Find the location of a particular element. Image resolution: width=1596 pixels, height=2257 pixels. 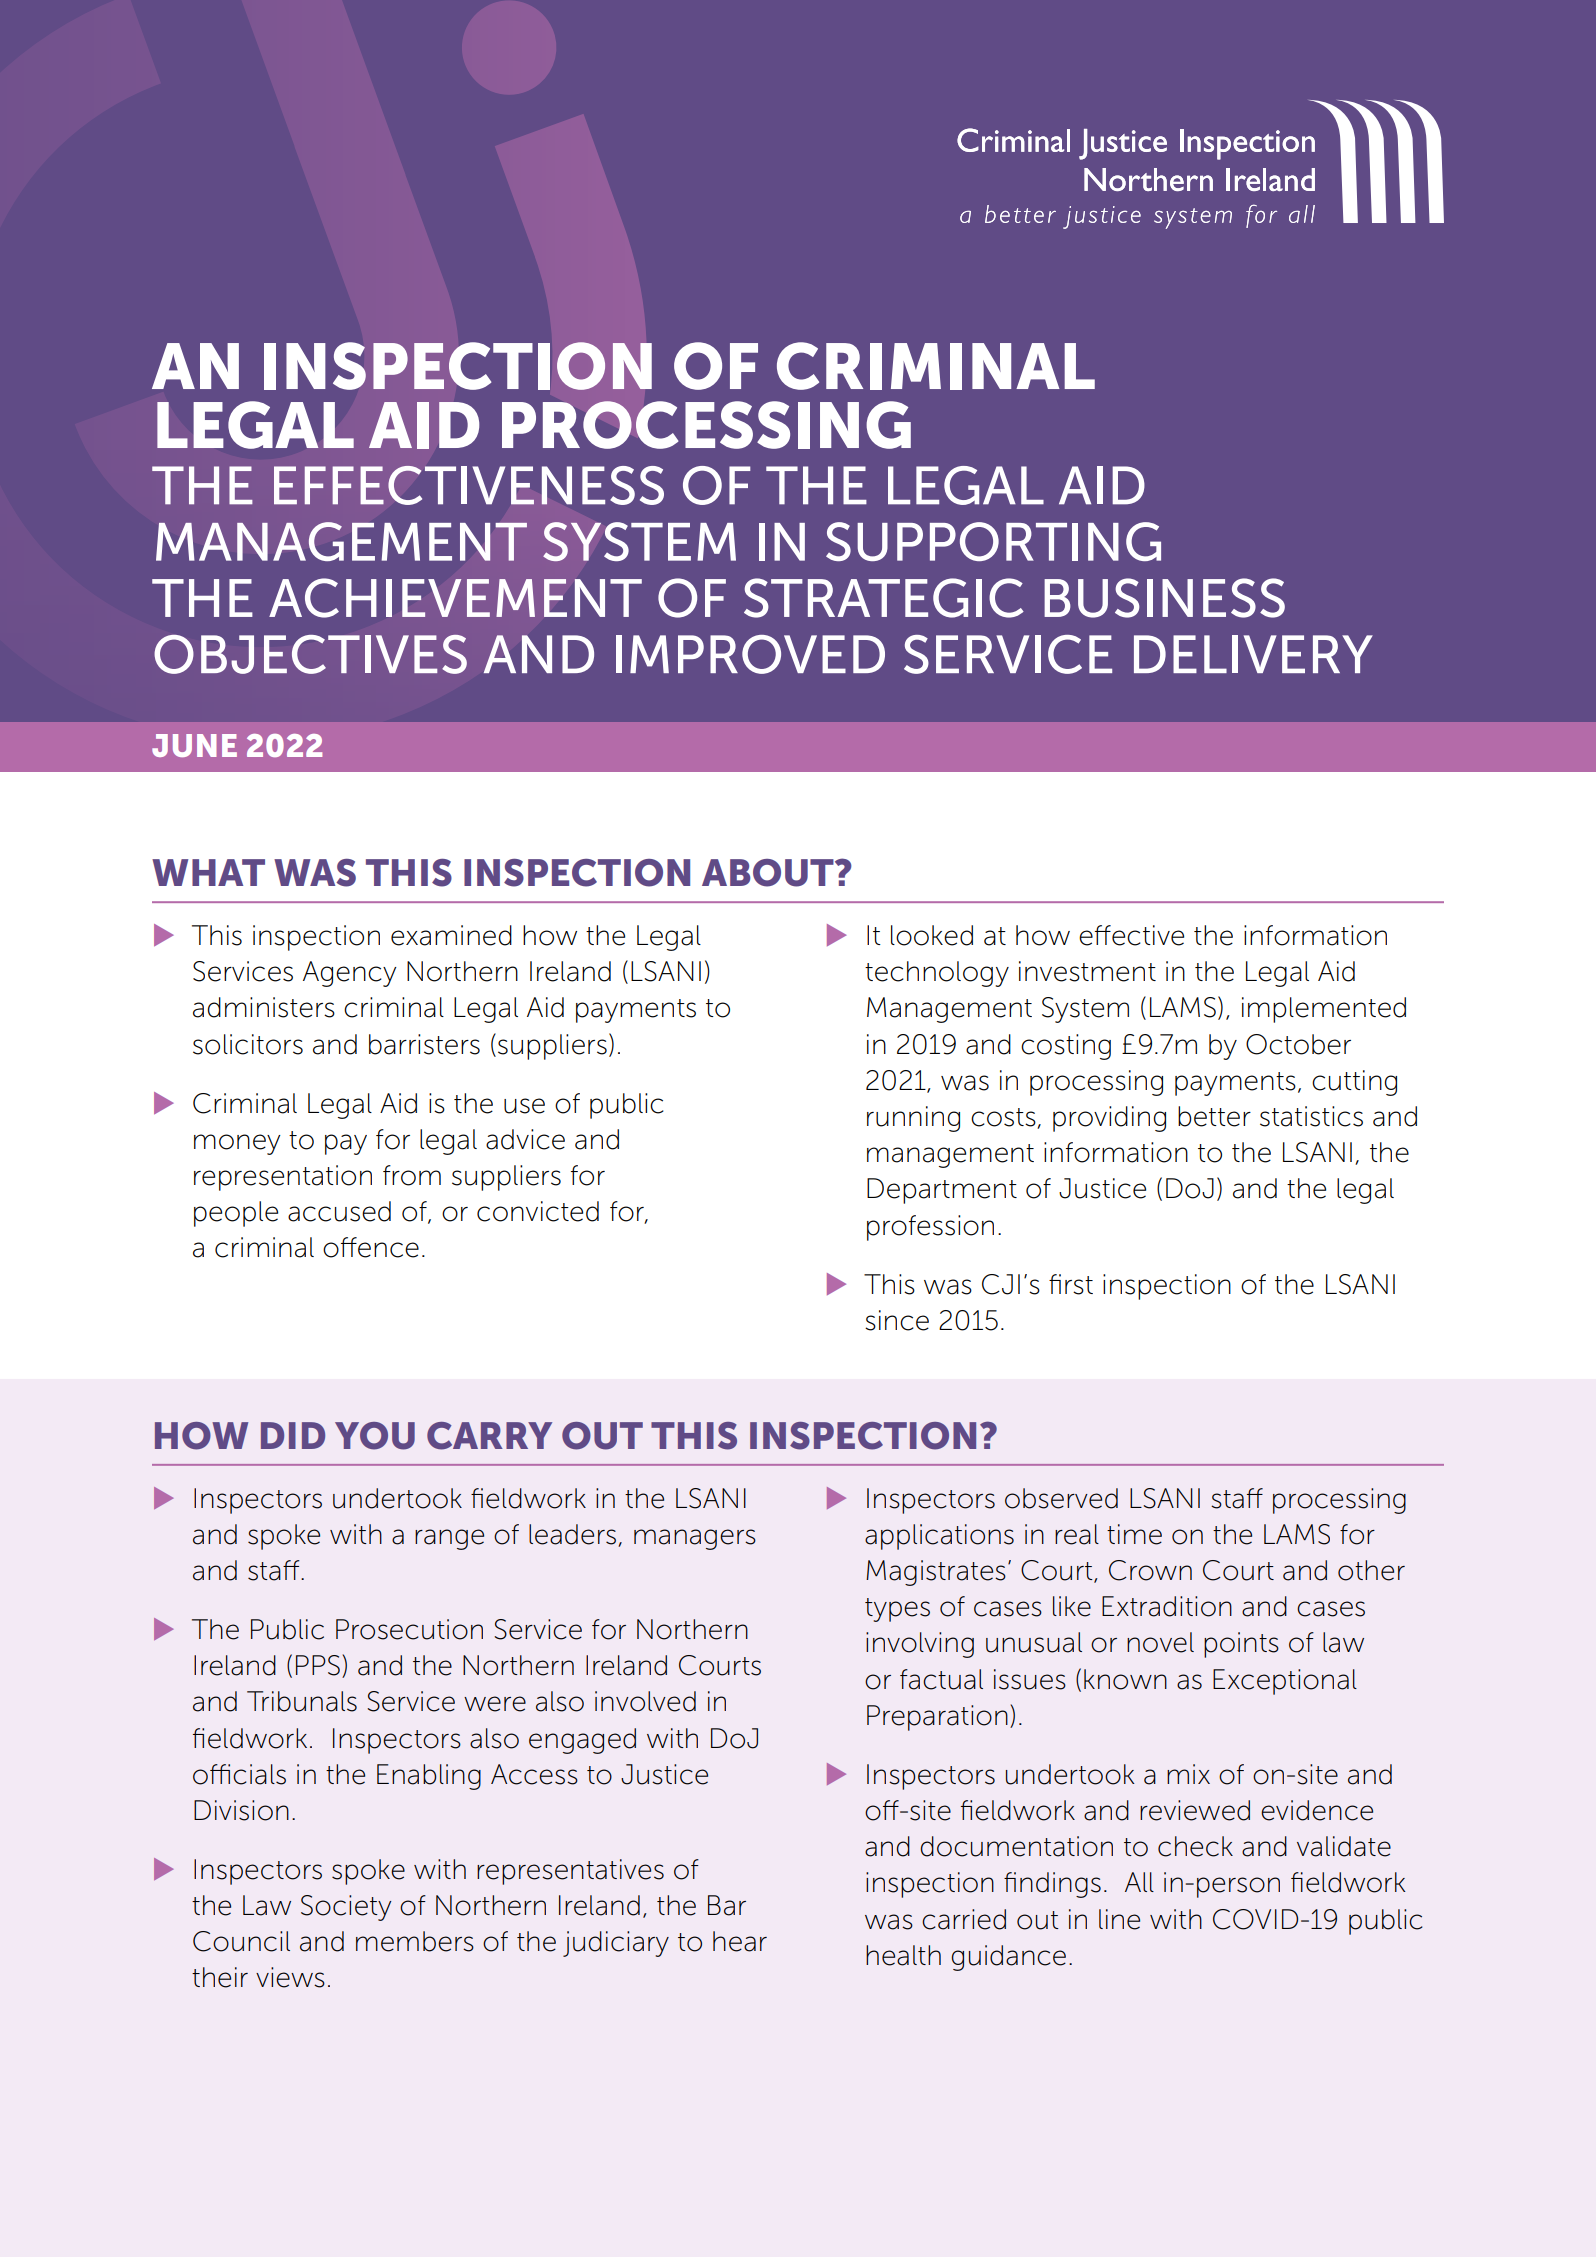

BUSINESS is located at coordinates (1164, 598).
